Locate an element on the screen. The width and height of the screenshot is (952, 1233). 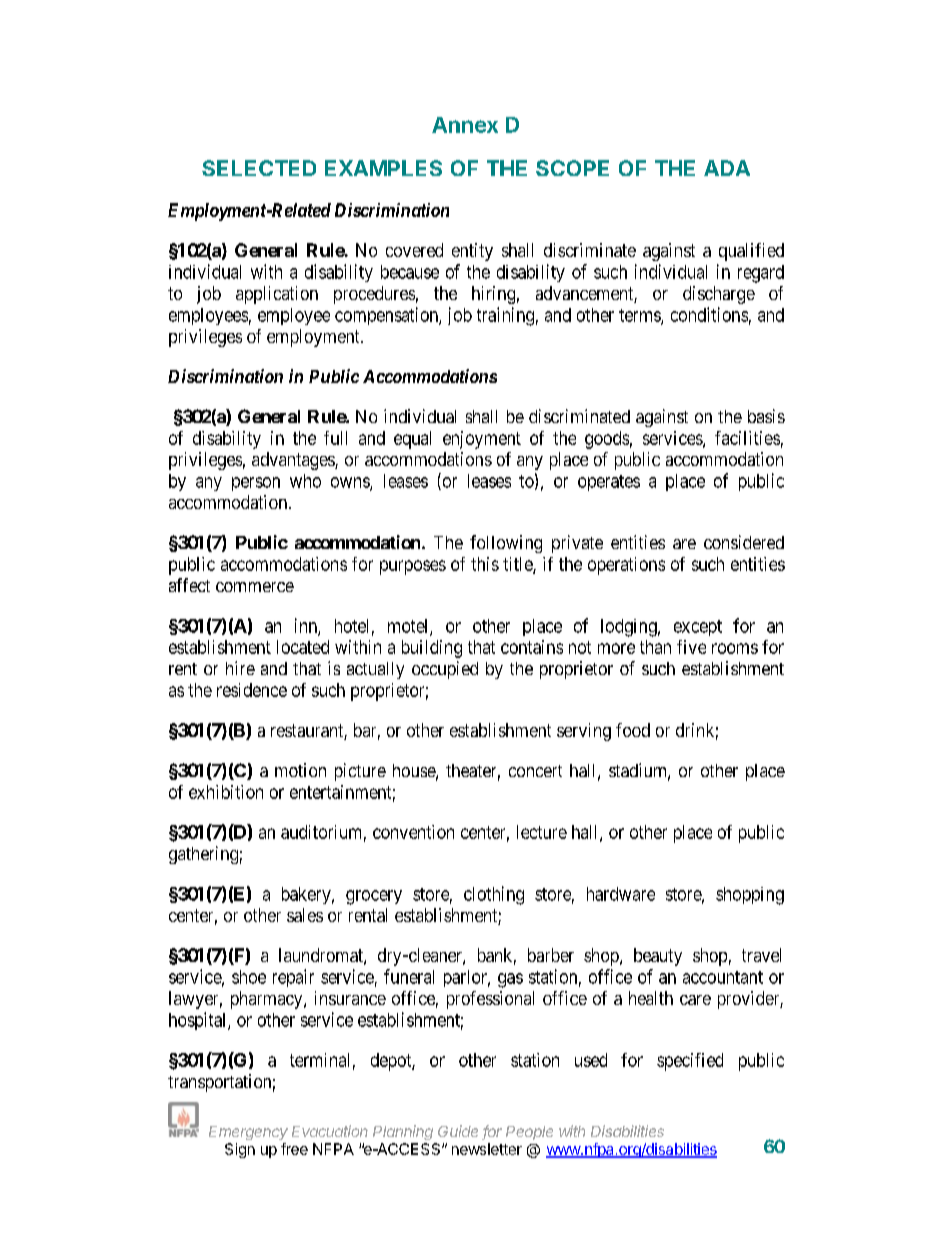
clothing is located at coordinates (494, 895).
